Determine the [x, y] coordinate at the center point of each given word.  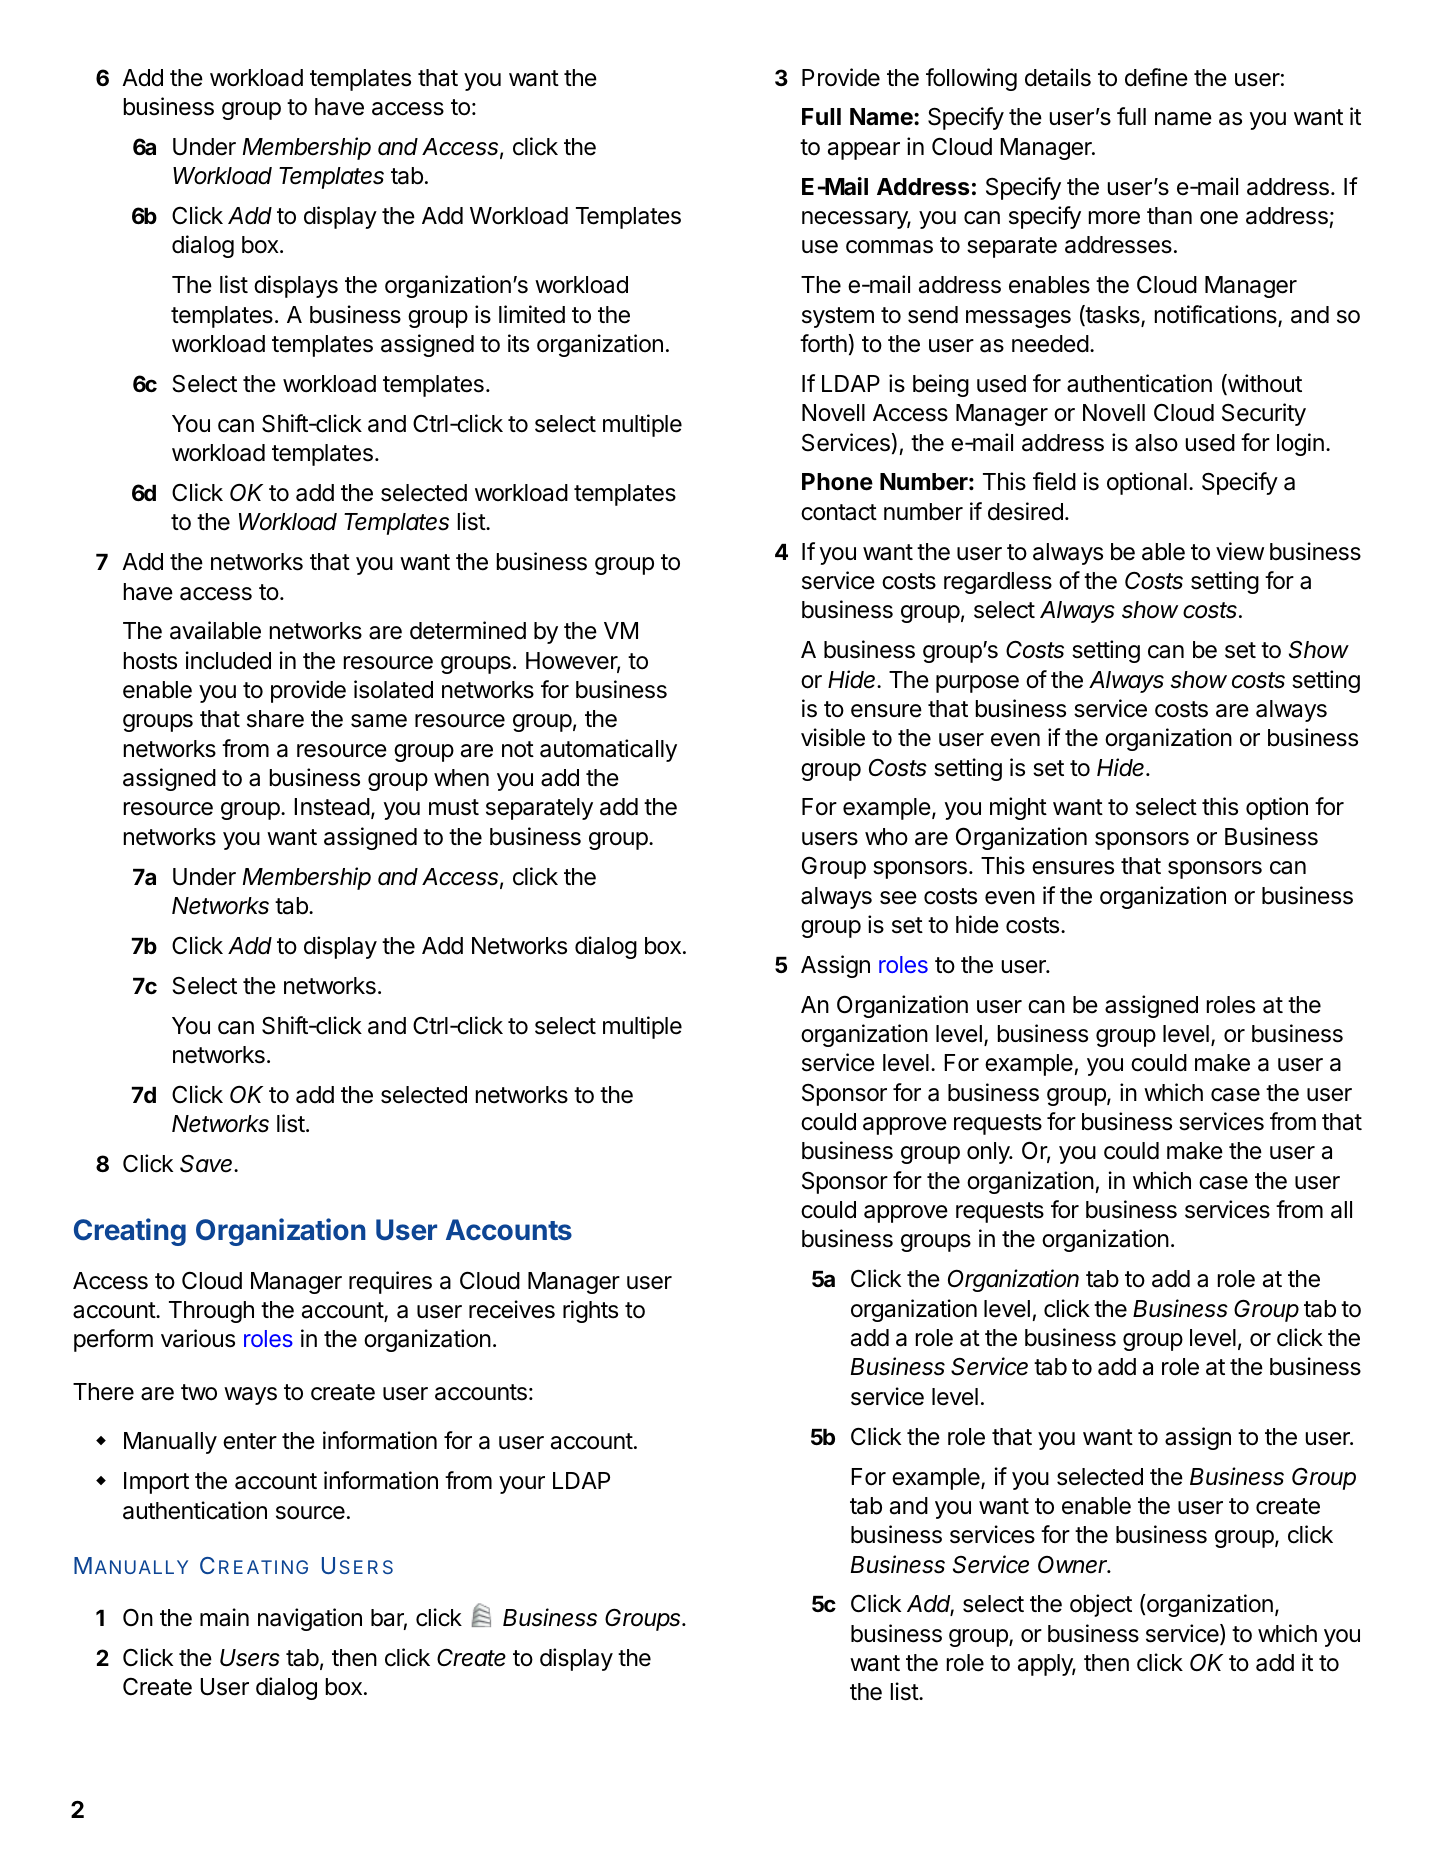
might [1018, 808]
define [1156, 77]
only [989, 1153]
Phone [837, 482]
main [224, 1617]
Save [208, 1163]
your [522, 1485]
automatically [608, 750]
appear [864, 151]
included [228, 660]
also [1156, 443]
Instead [332, 807]
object [1101, 1605]
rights [590, 1311]
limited [532, 314]
